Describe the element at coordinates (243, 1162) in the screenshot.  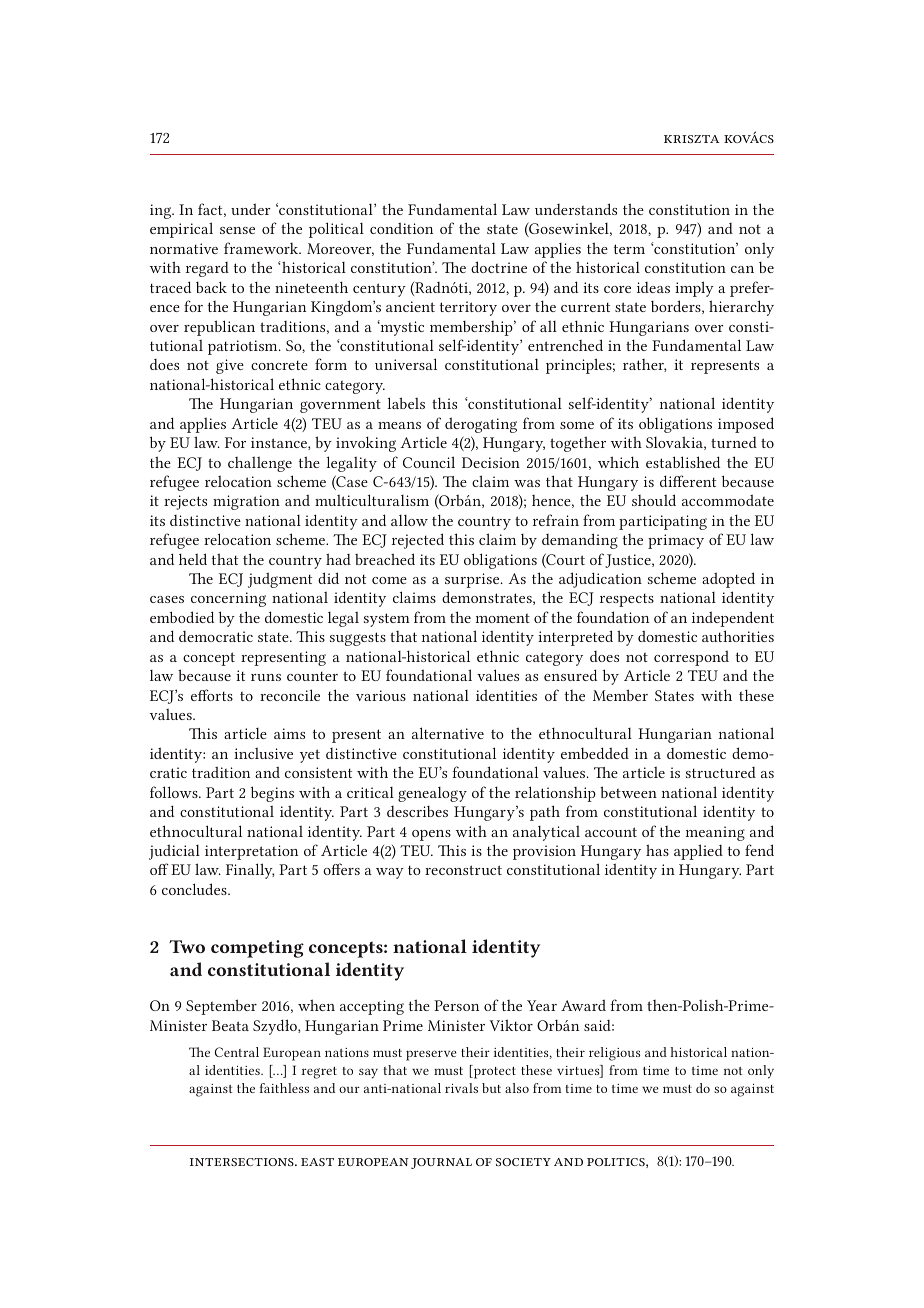
I see `intersections` at that location.
